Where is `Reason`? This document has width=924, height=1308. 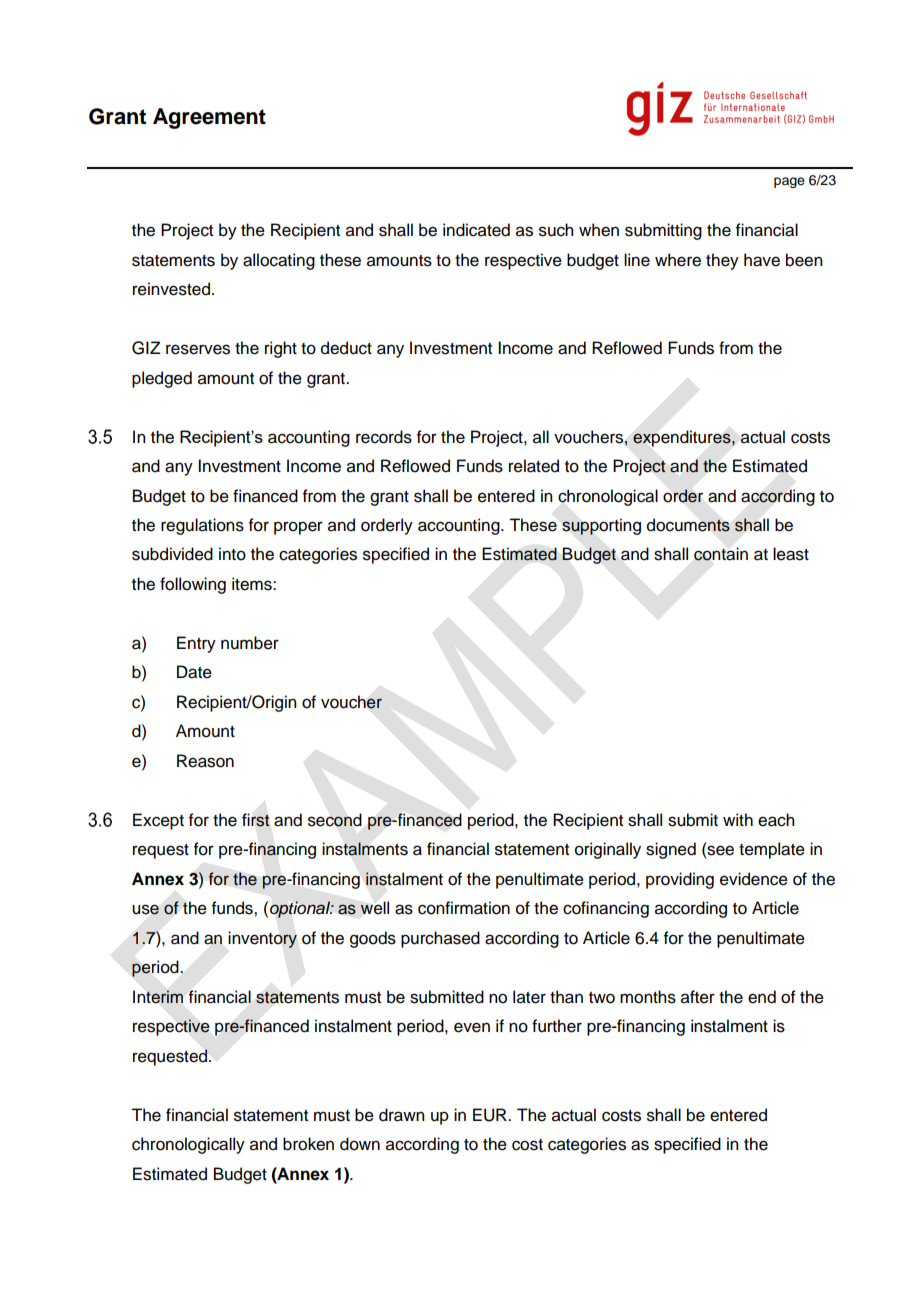 Reason is located at coordinates (205, 761).
